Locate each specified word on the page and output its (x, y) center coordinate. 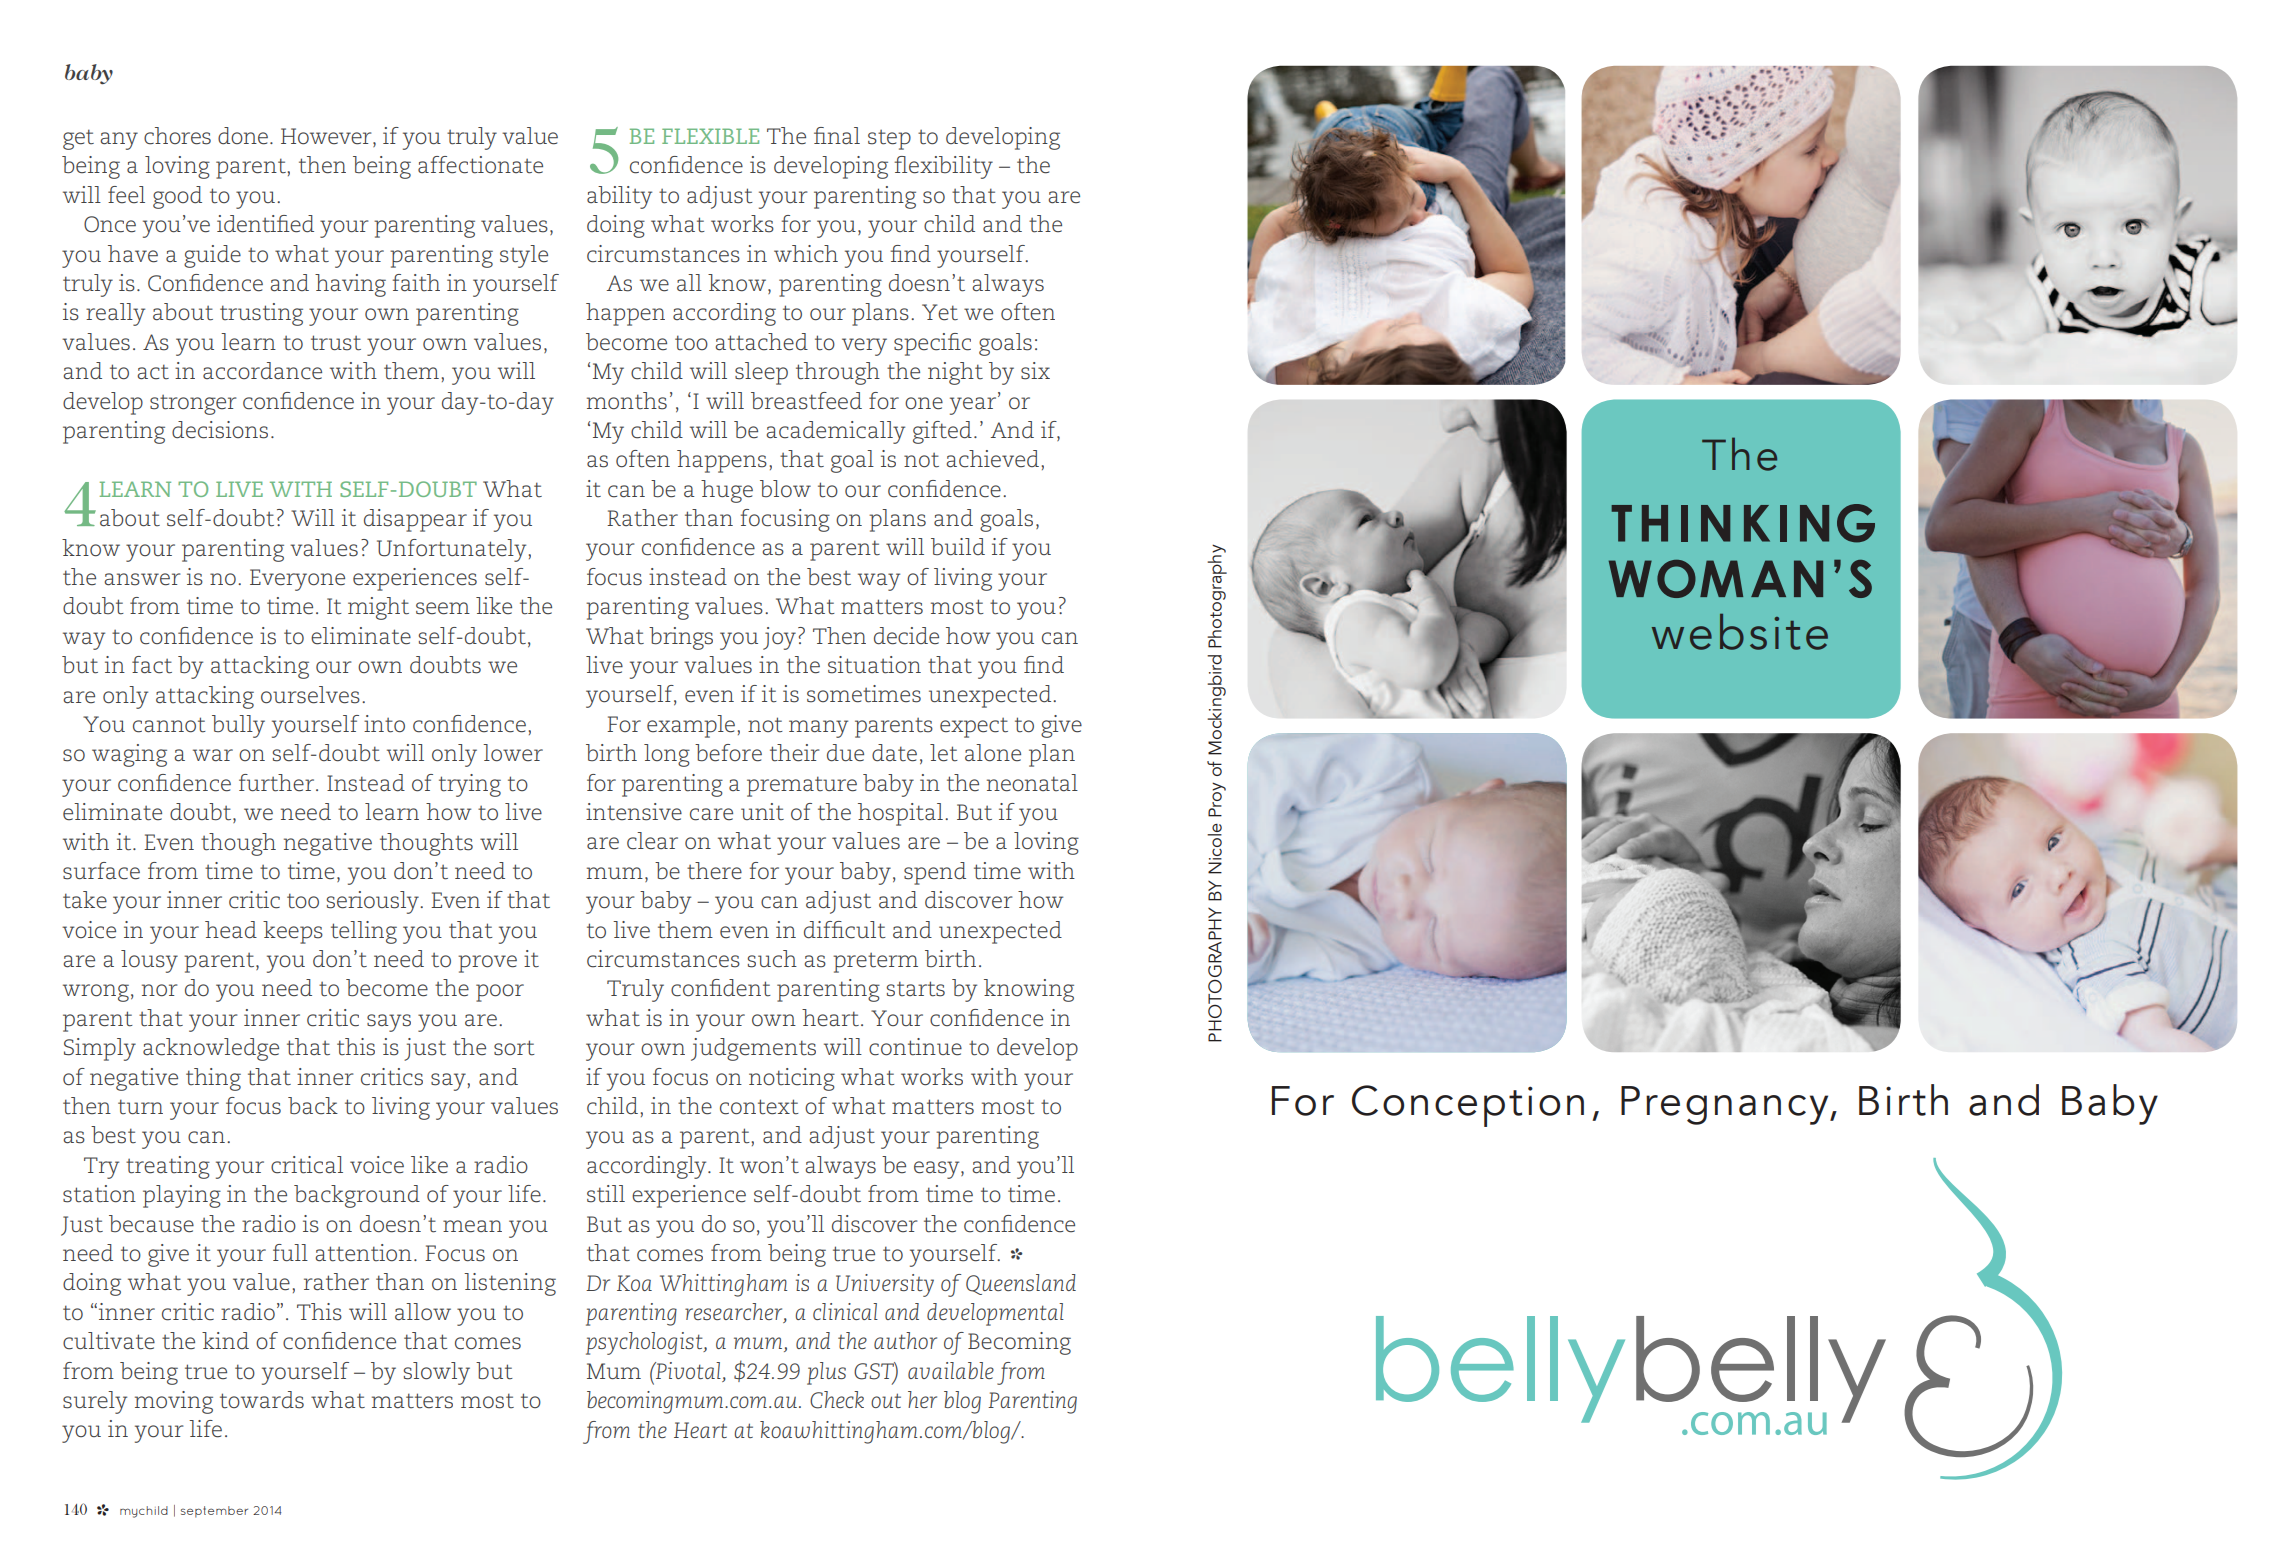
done (243, 136)
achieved (992, 459)
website (1740, 632)
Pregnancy (1726, 1105)
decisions (220, 430)
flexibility (943, 167)
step (889, 139)
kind (225, 1340)
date (894, 753)
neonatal (1032, 783)
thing (213, 1079)
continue (915, 1047)
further (278, 783)
